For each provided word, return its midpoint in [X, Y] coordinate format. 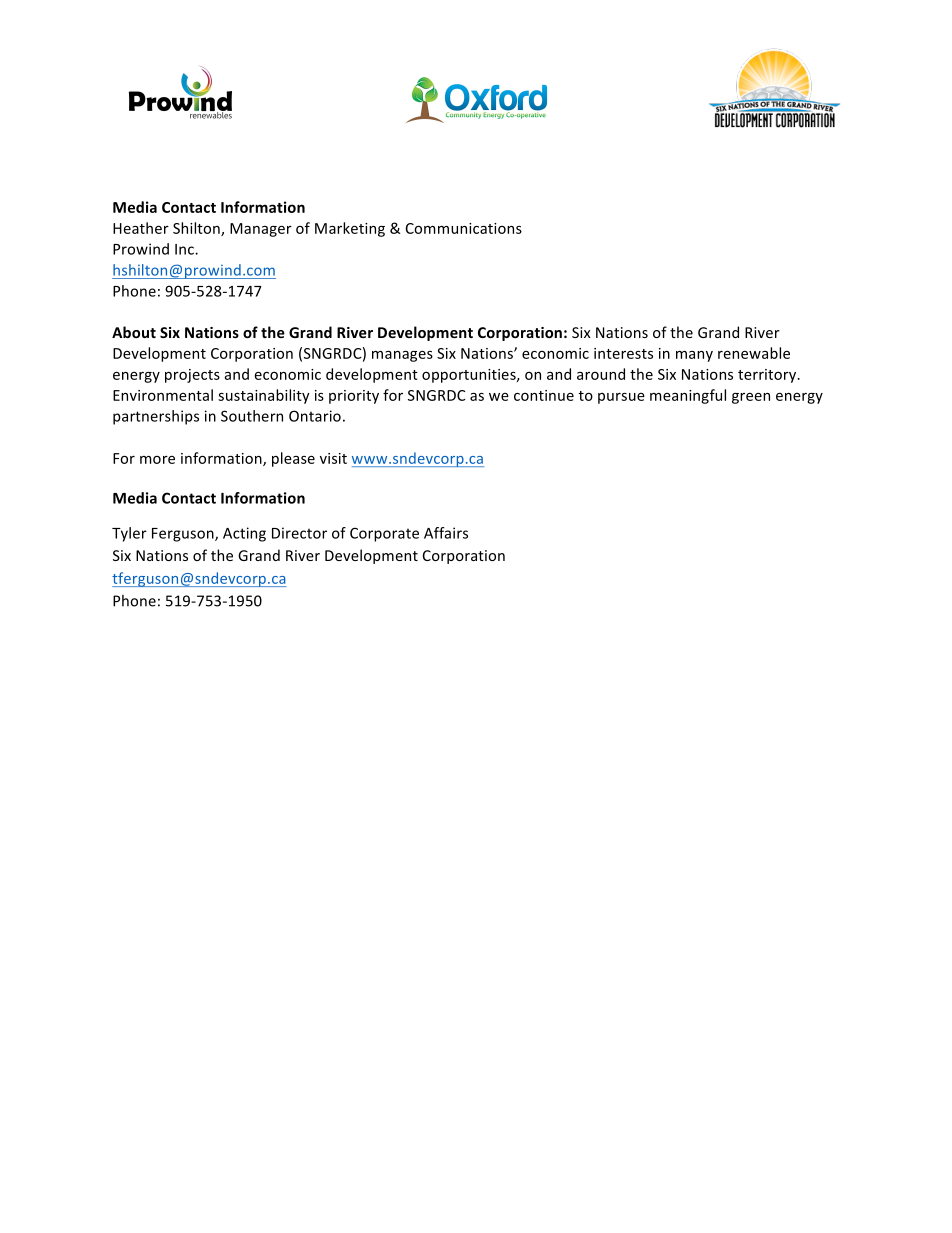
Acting [244, 534]
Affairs [446, 533]
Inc [185, 249]
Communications [464, 228]
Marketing [350, 229]
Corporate [384, 534]
